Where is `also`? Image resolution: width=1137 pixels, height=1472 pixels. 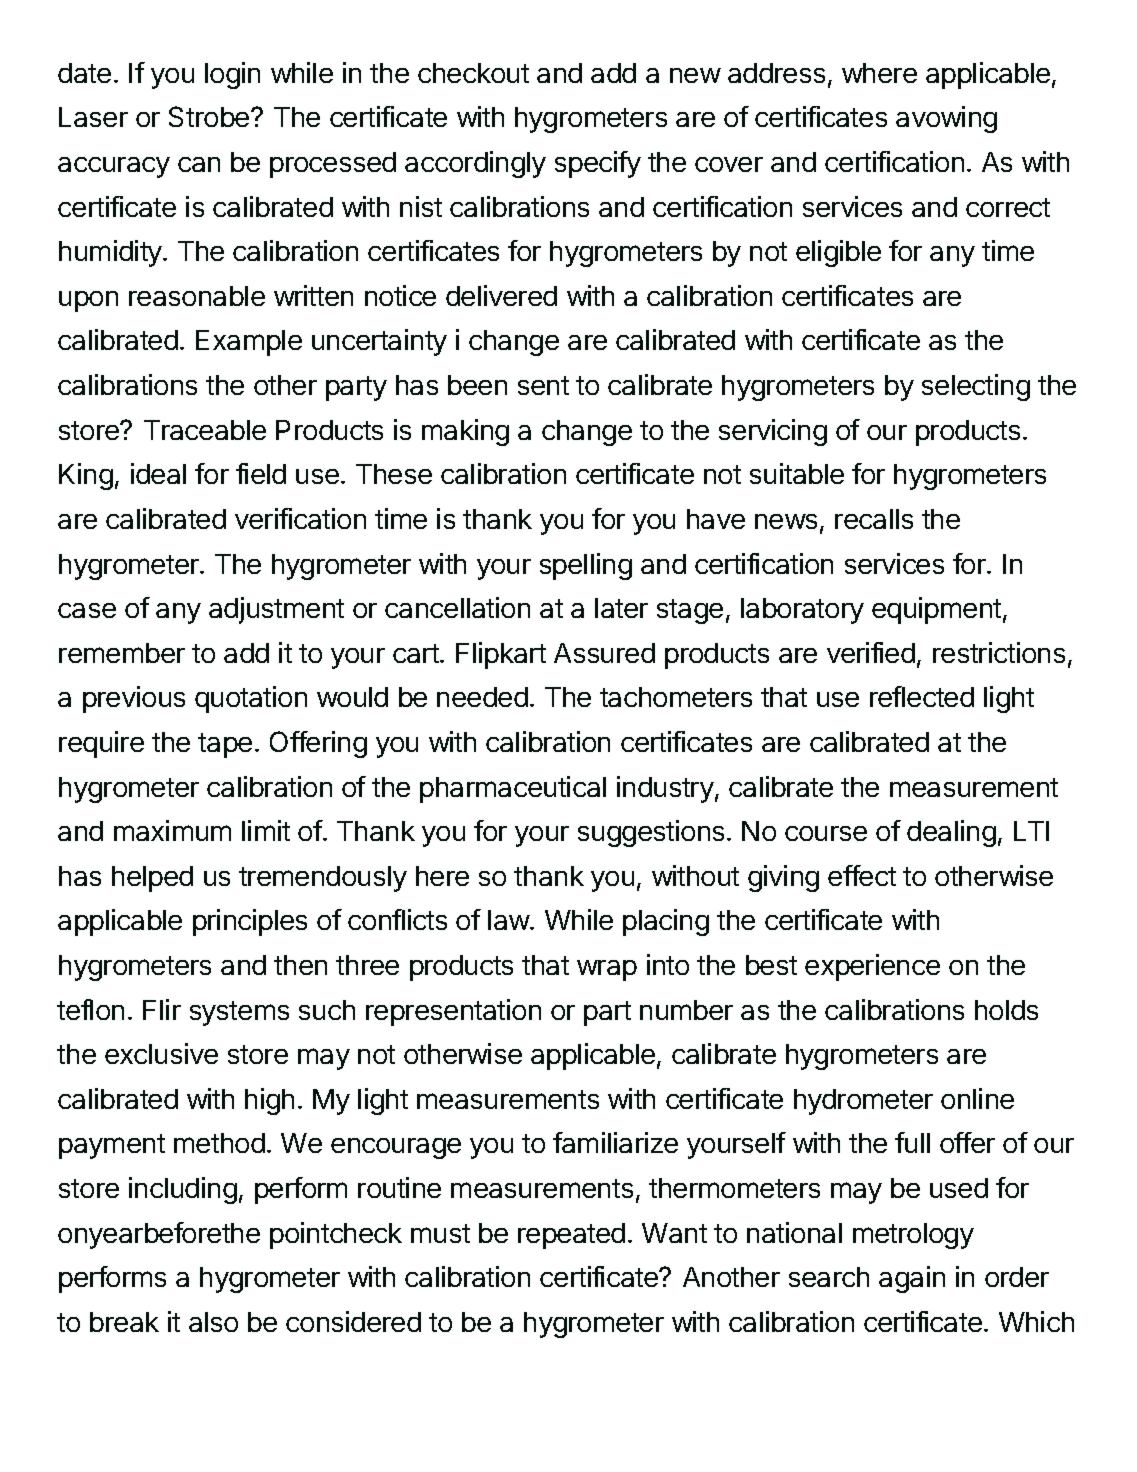 also is located at coordinates (213, 1322).
